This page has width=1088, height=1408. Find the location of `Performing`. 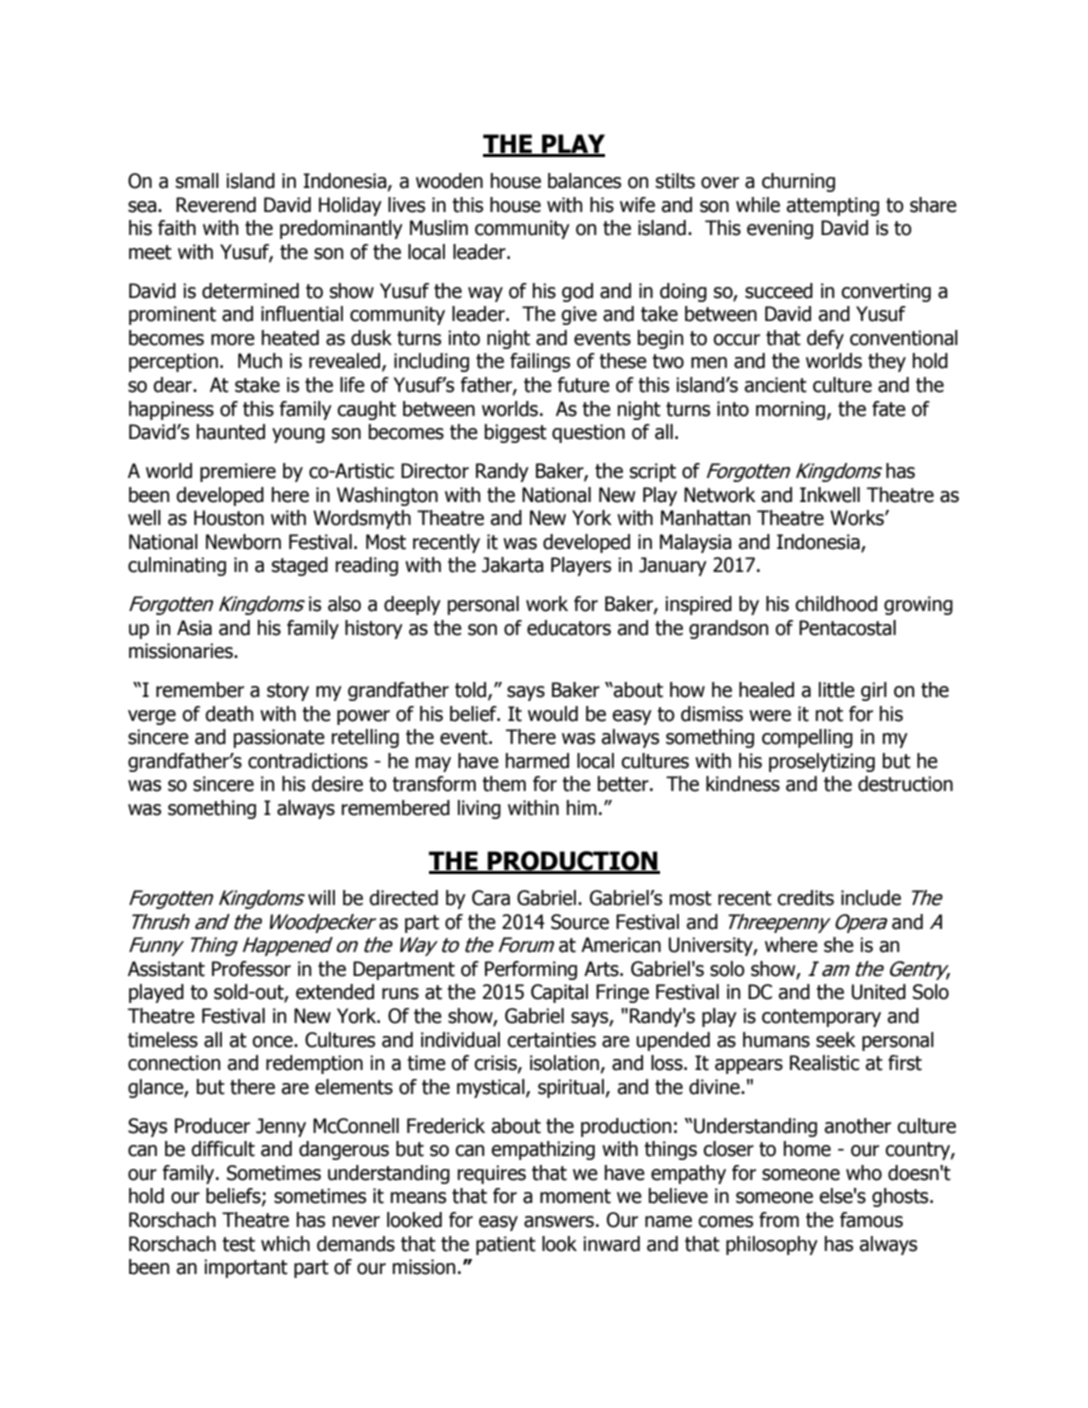

Performing is located at coordinates (531, 970).
